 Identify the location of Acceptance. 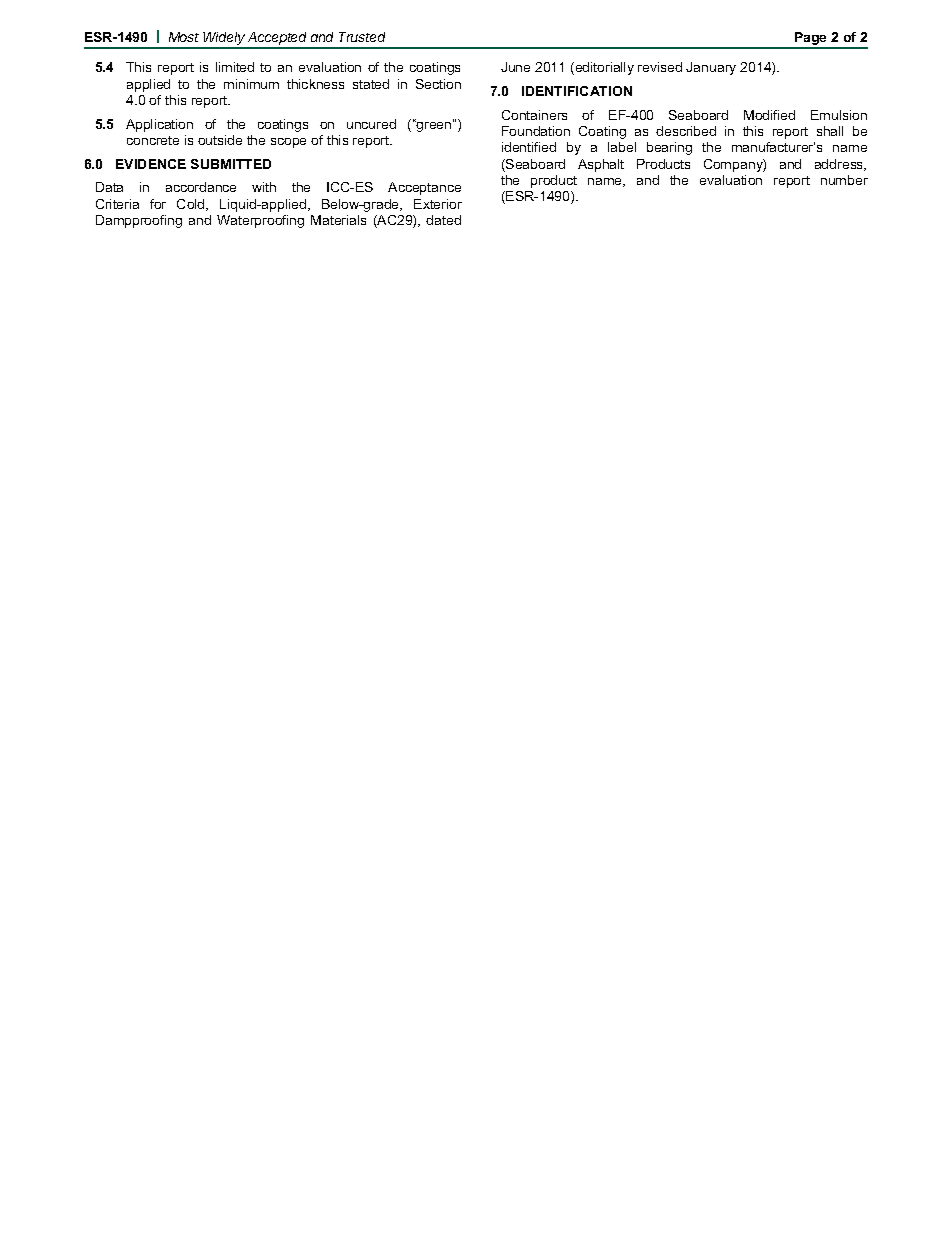
(424, 188).
